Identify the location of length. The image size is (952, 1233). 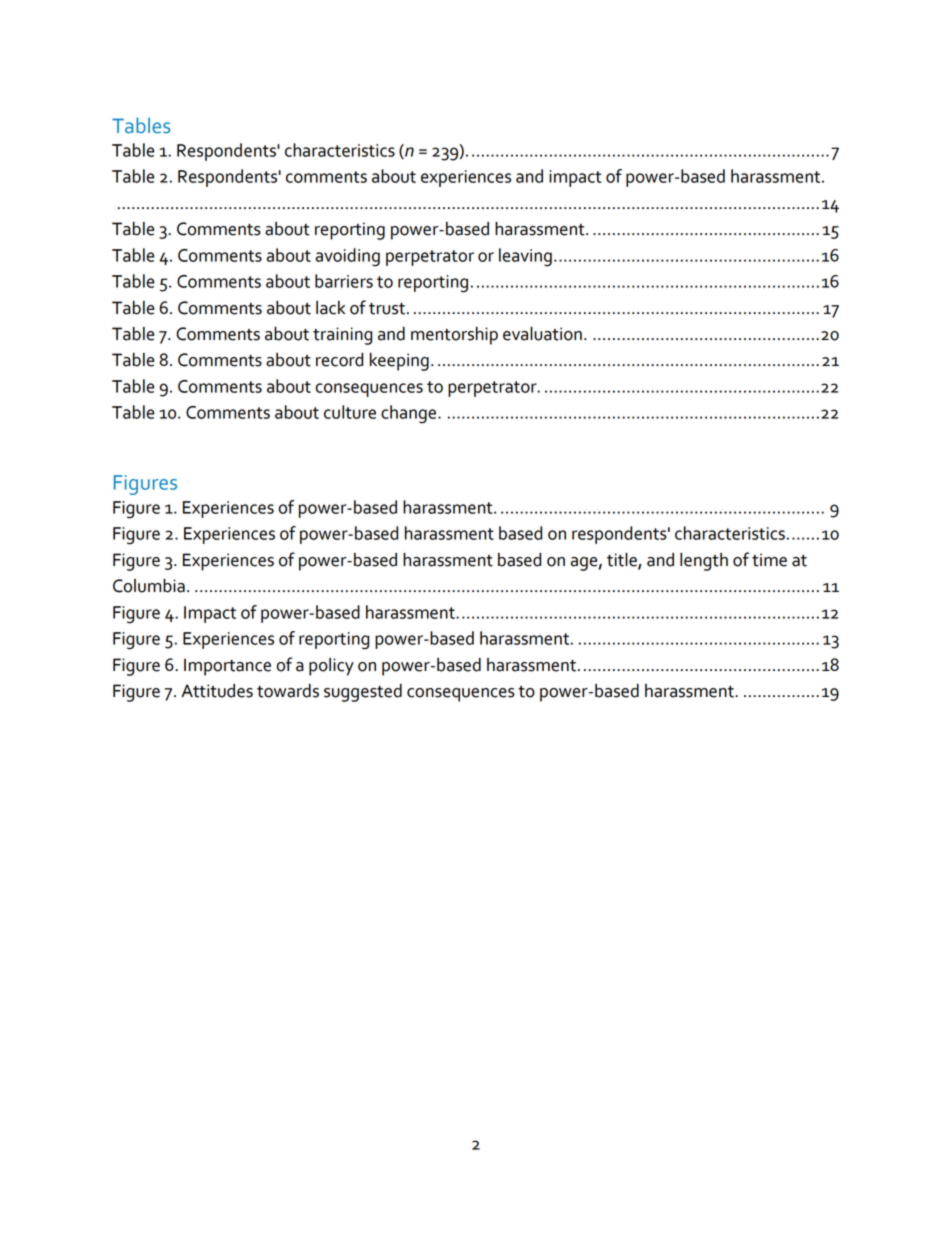
(704, 562).
